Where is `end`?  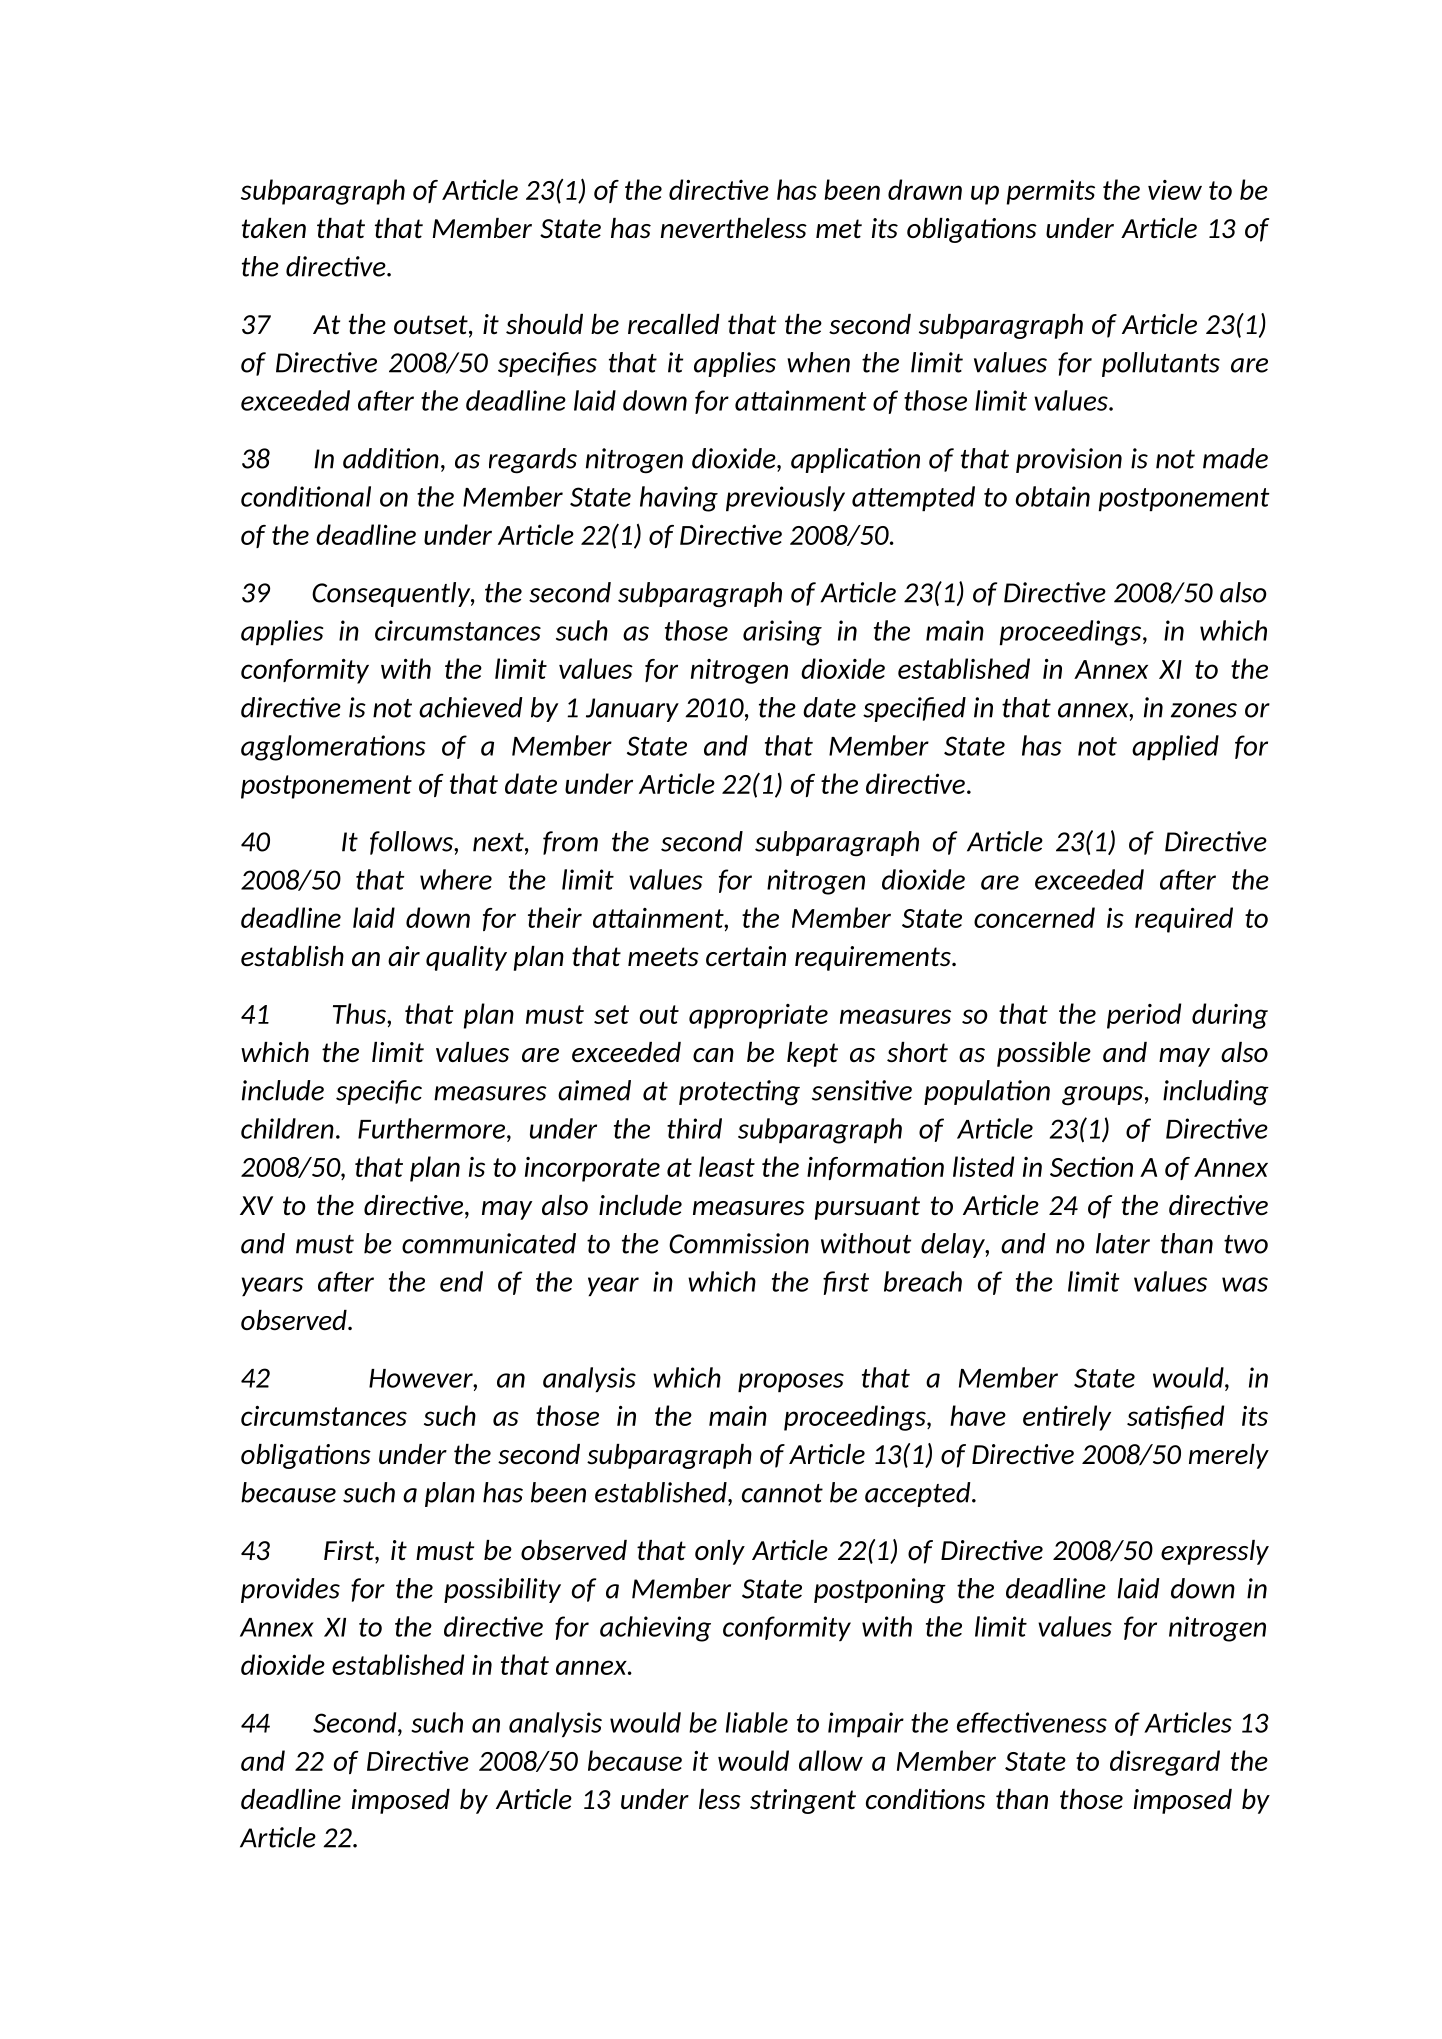 end is located at coordinates (461, 1281).
